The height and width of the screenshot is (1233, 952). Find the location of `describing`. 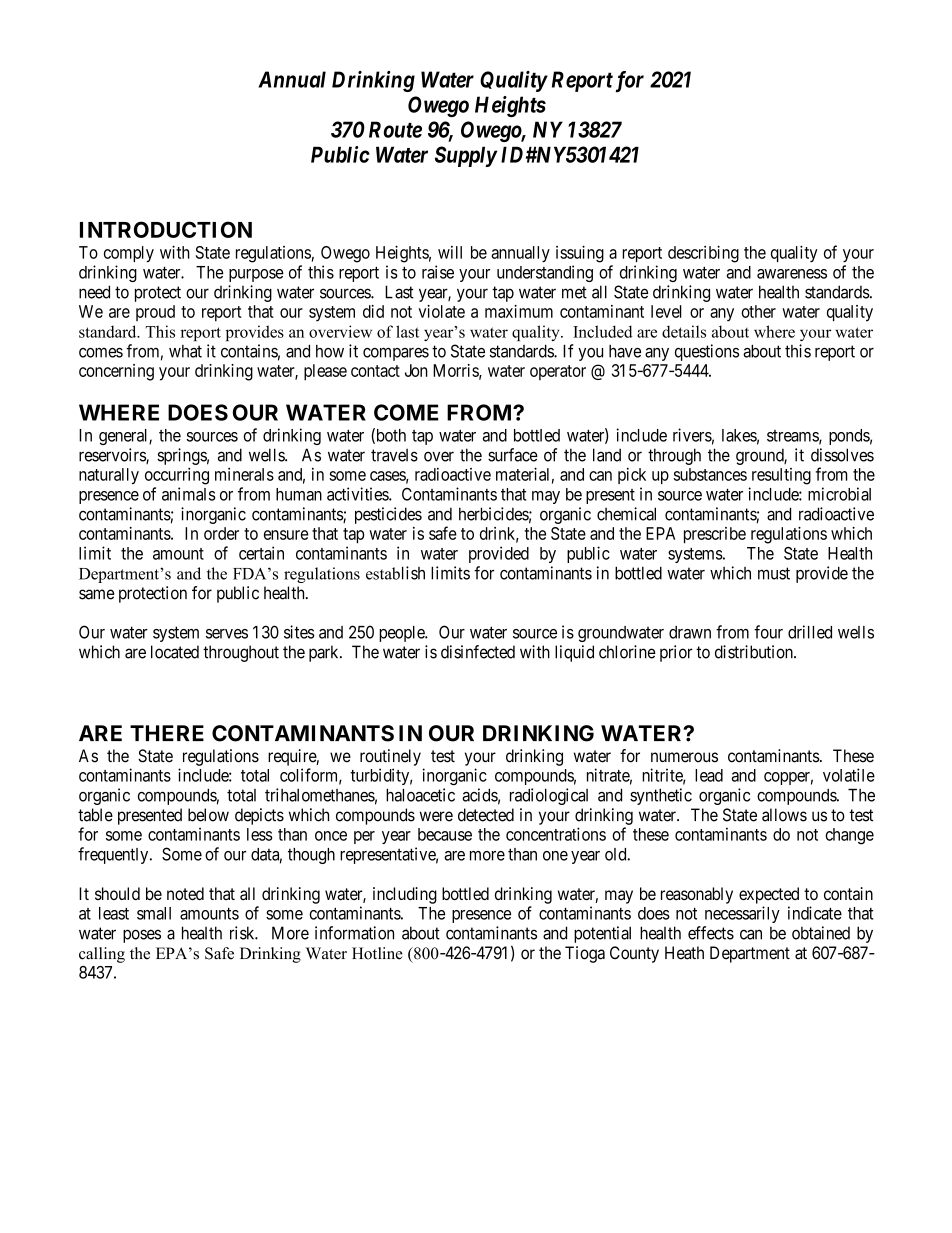

describing is located at coordinates (703, 254).
